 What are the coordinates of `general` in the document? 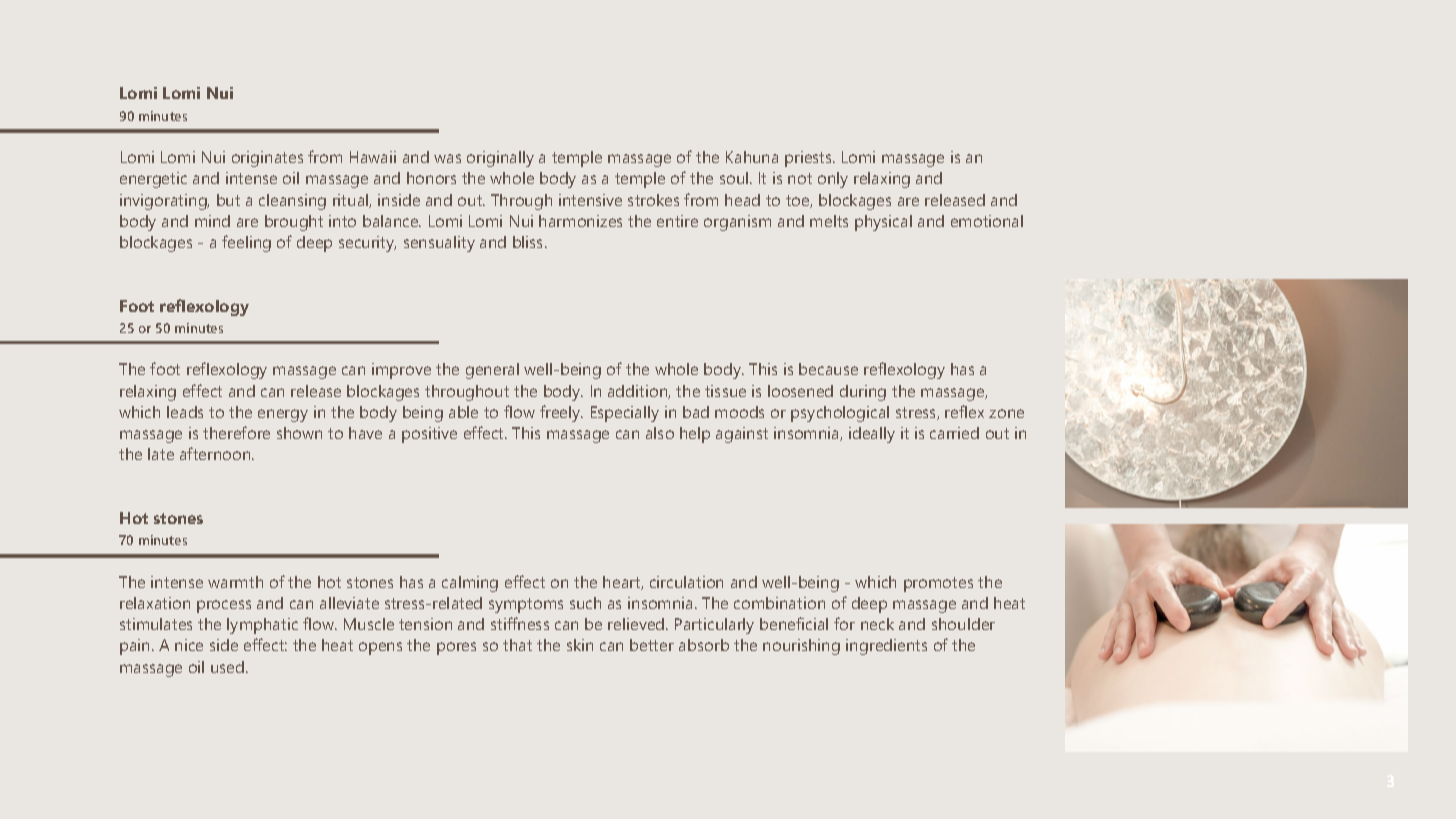 It's located at (492, 371).
